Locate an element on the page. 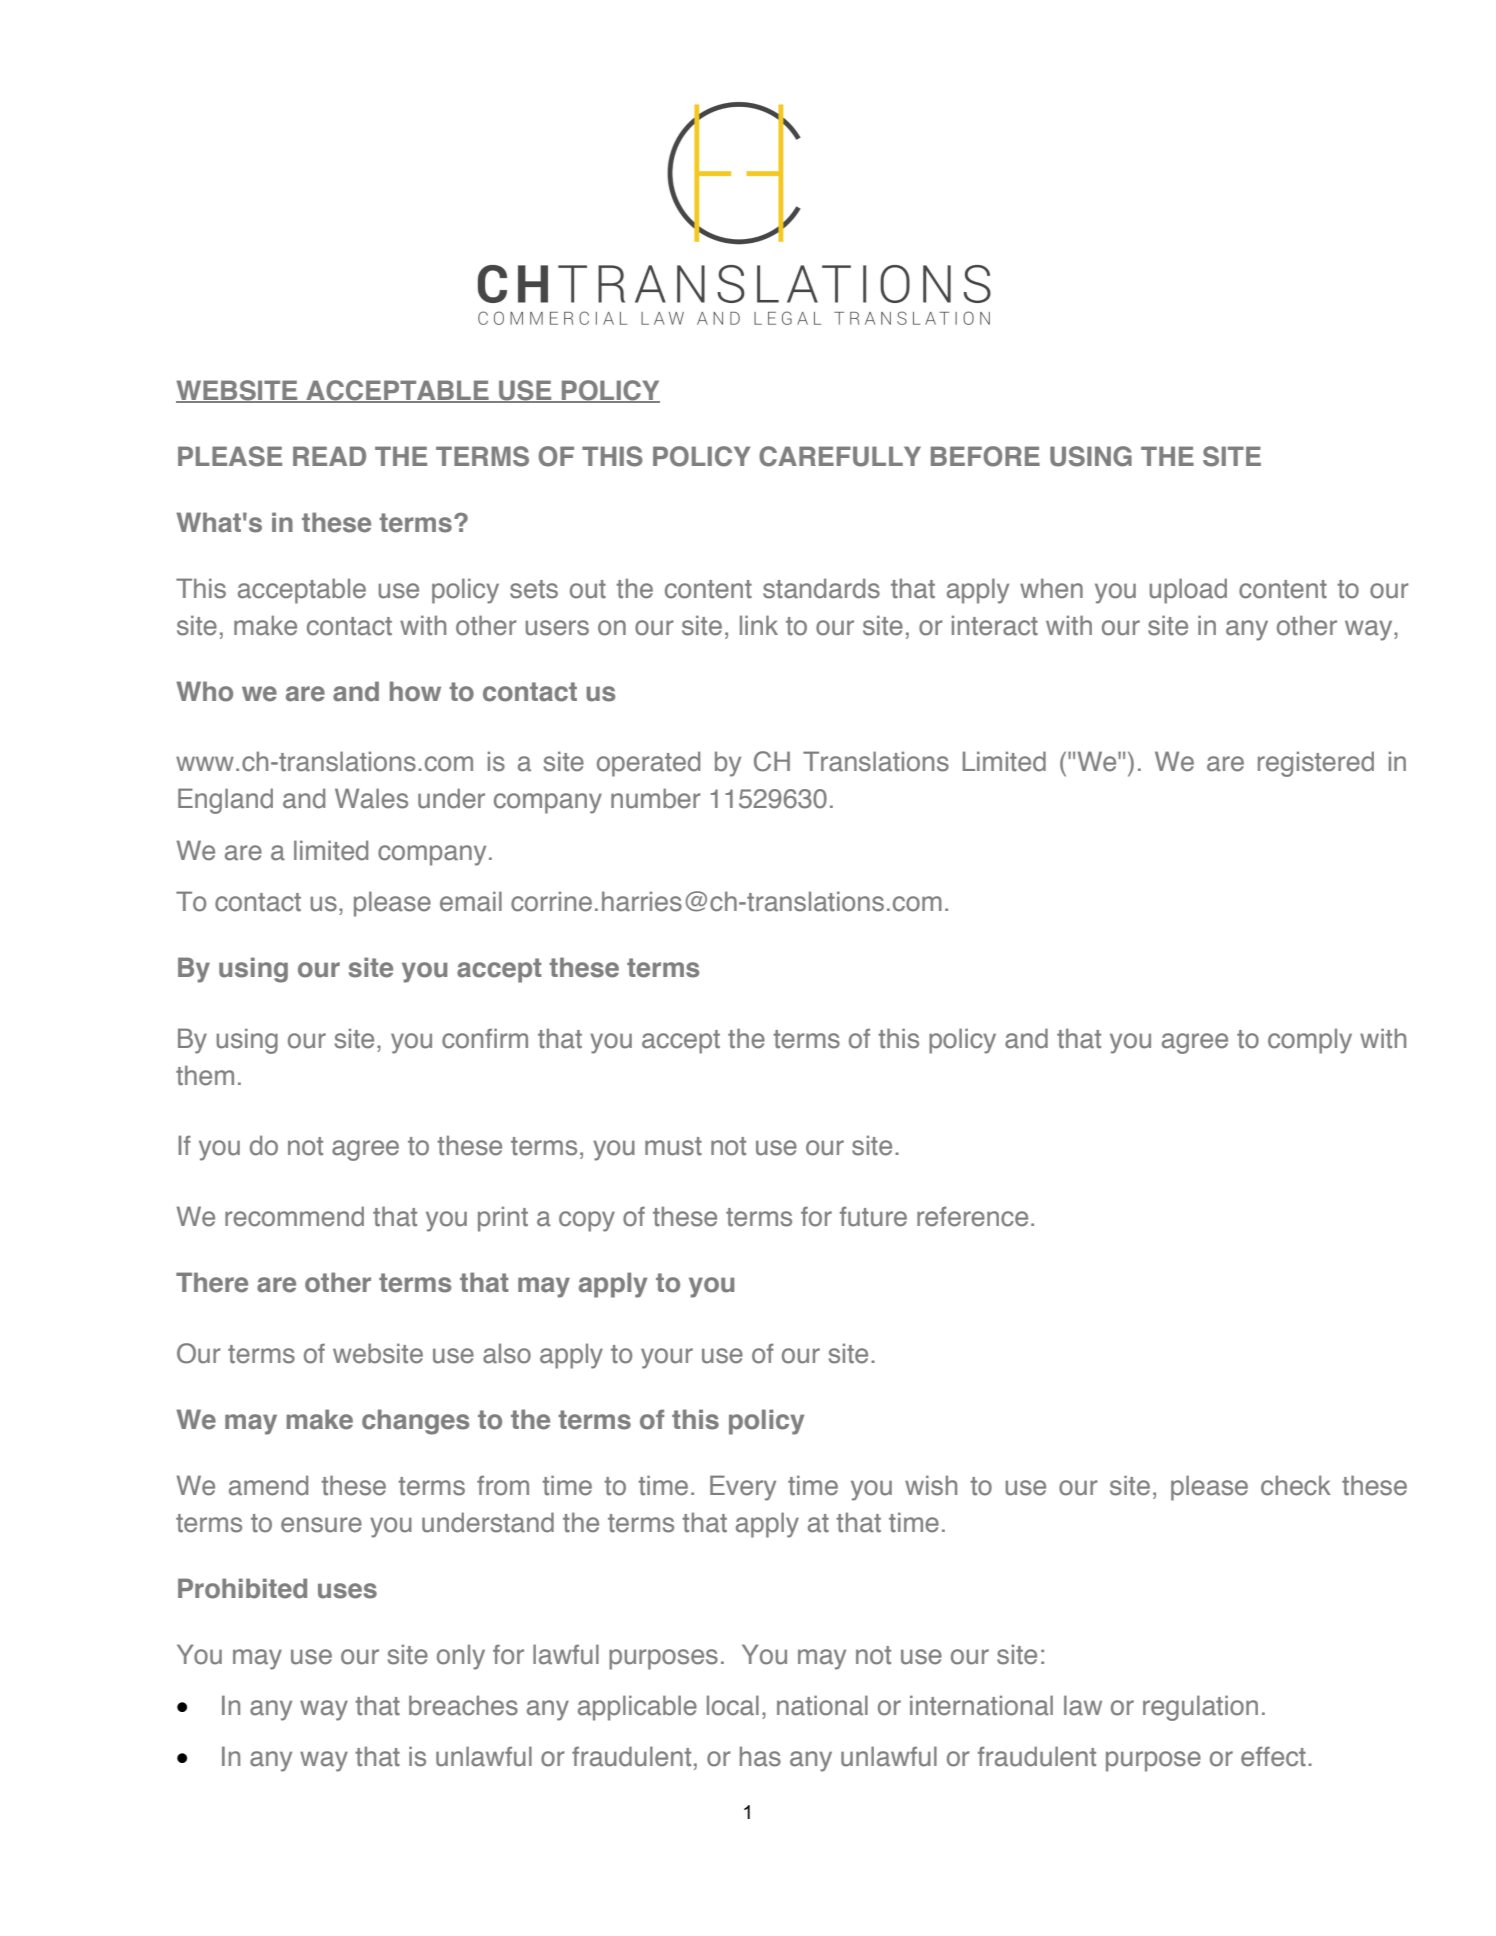 The height and width of the page is (1936, 1496). number is located at coordinates (656, 798).
